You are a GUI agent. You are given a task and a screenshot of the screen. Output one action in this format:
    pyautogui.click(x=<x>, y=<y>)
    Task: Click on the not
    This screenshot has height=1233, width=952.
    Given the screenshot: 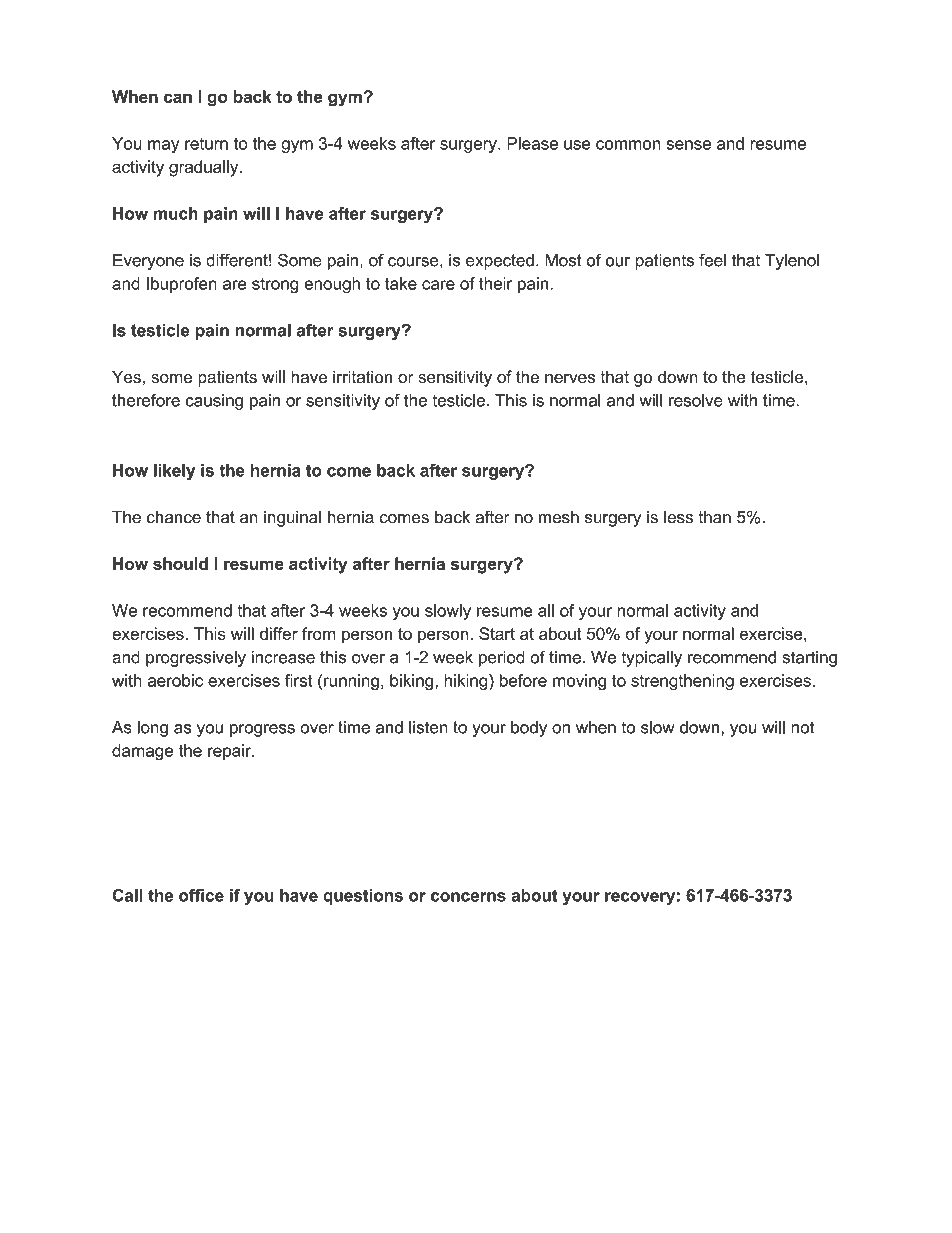 What is the action you would take?
    pyautogui.click(x=802, y=727)
